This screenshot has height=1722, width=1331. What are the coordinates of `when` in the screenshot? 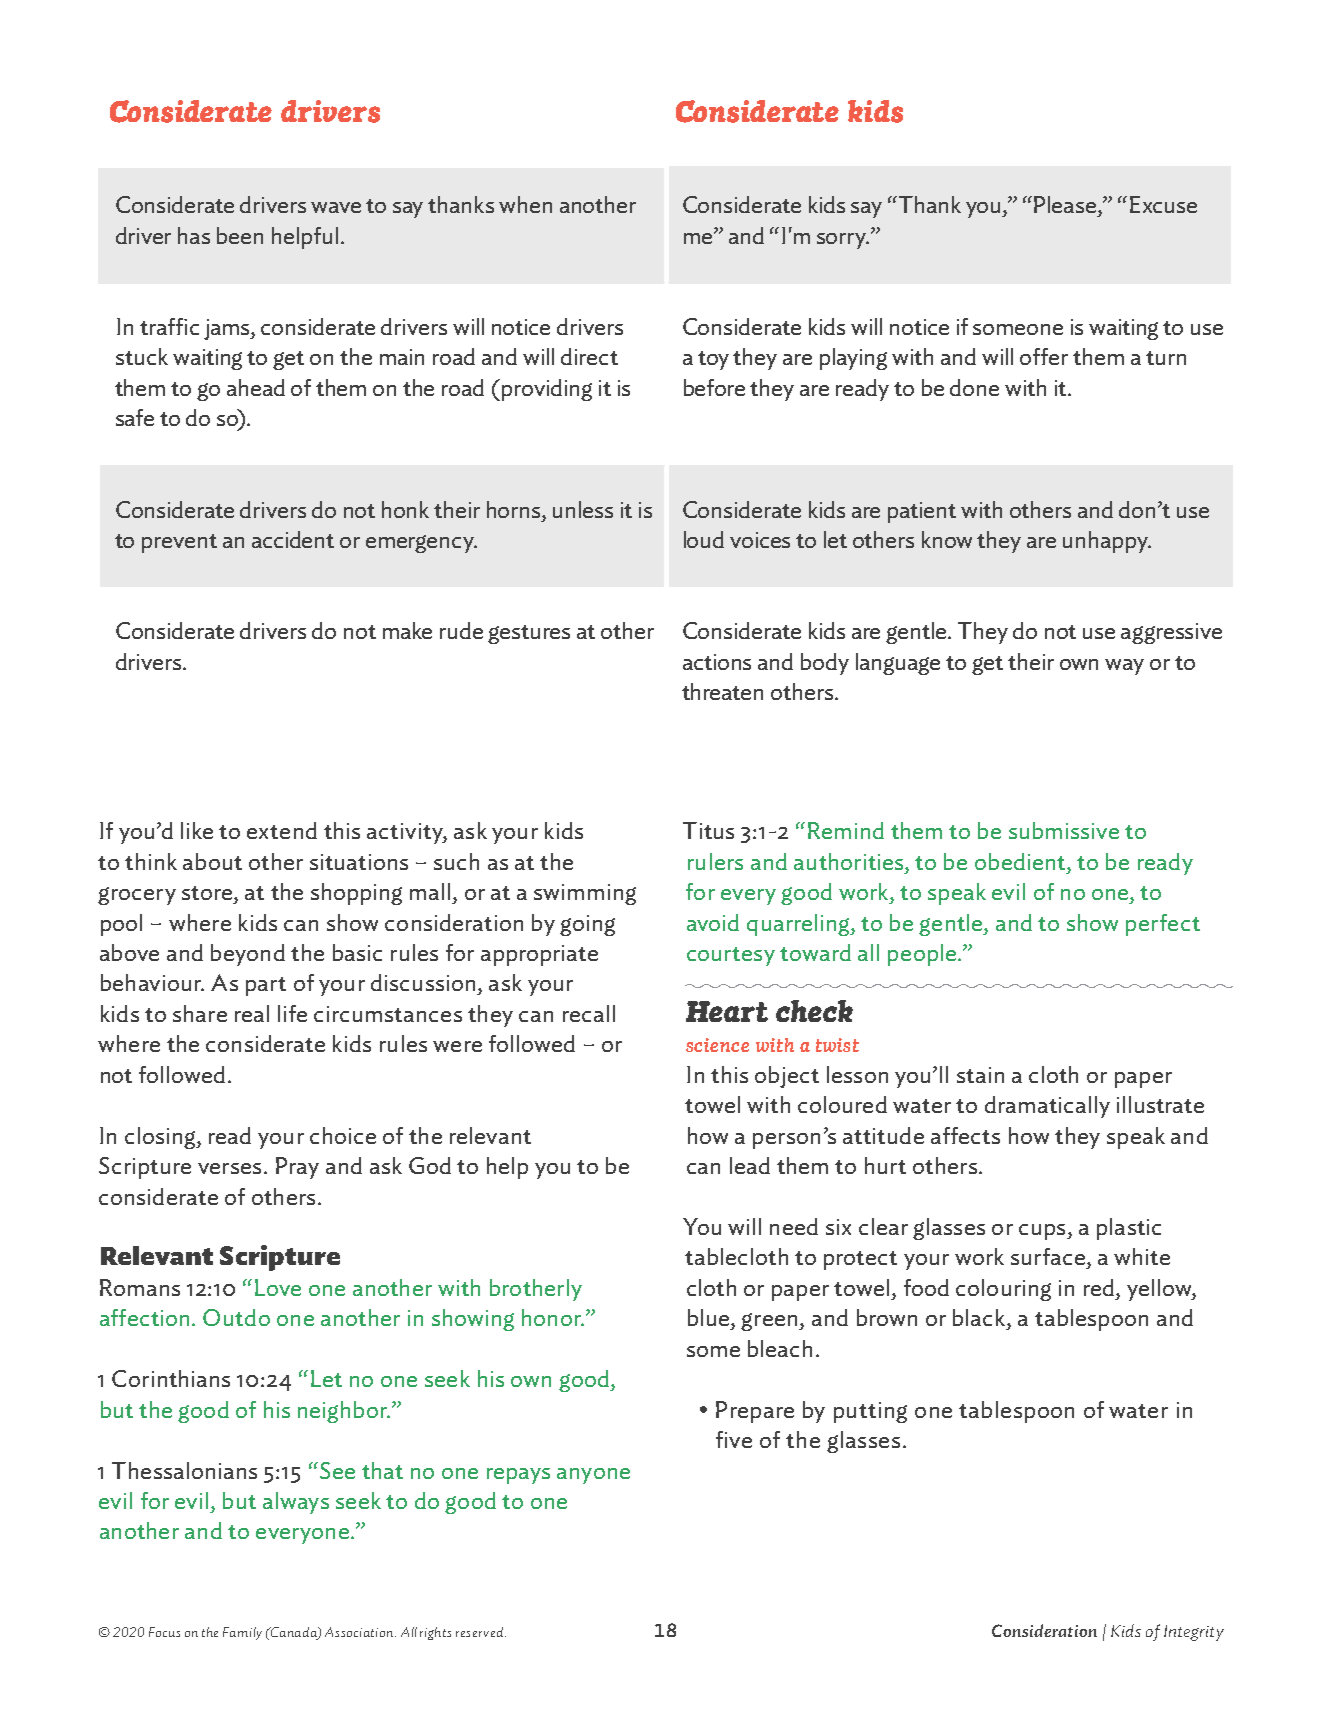 It's located at (525, 204).
